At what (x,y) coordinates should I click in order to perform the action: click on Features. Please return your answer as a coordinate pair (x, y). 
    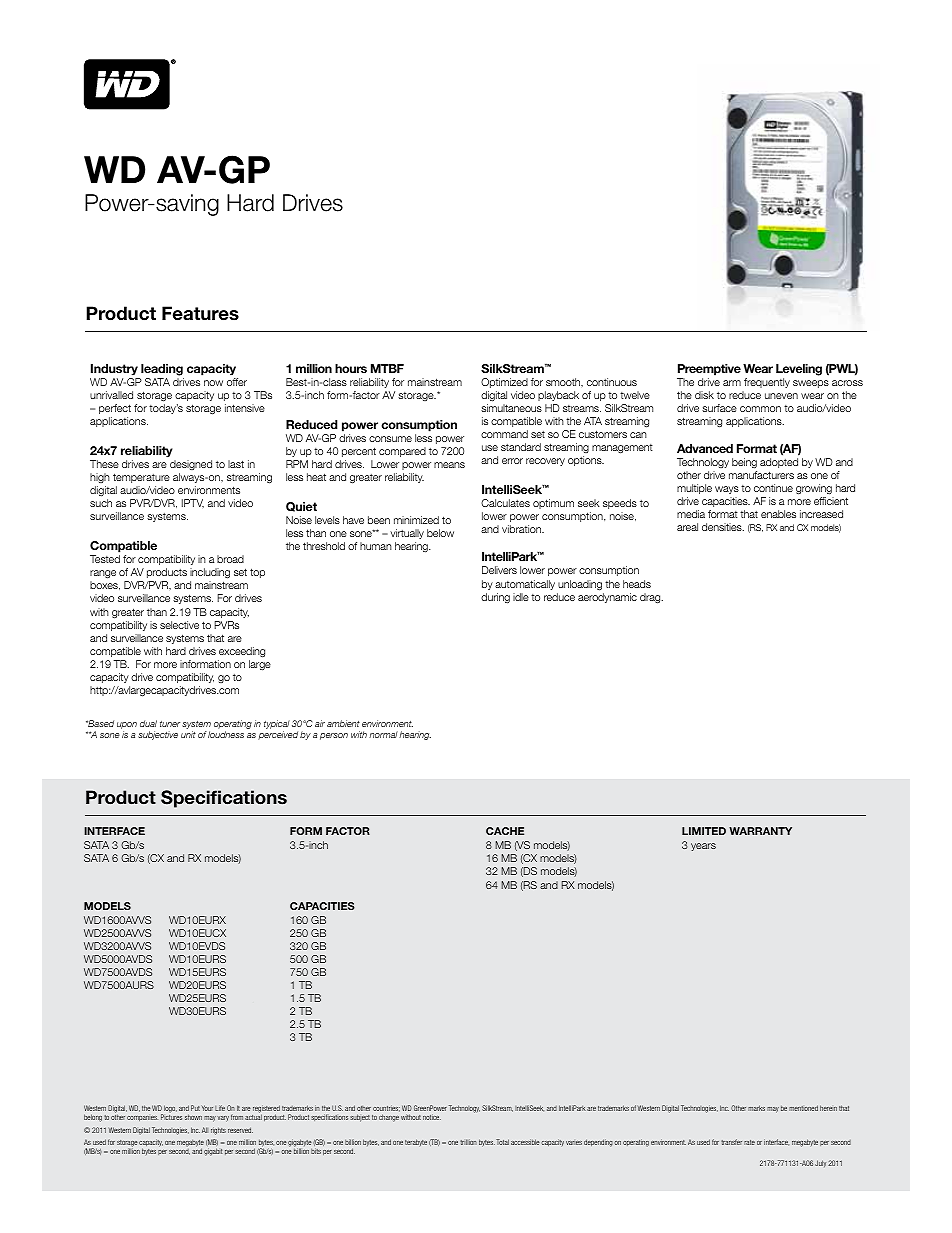
    Looking at the image, I should click on (200, 313).
